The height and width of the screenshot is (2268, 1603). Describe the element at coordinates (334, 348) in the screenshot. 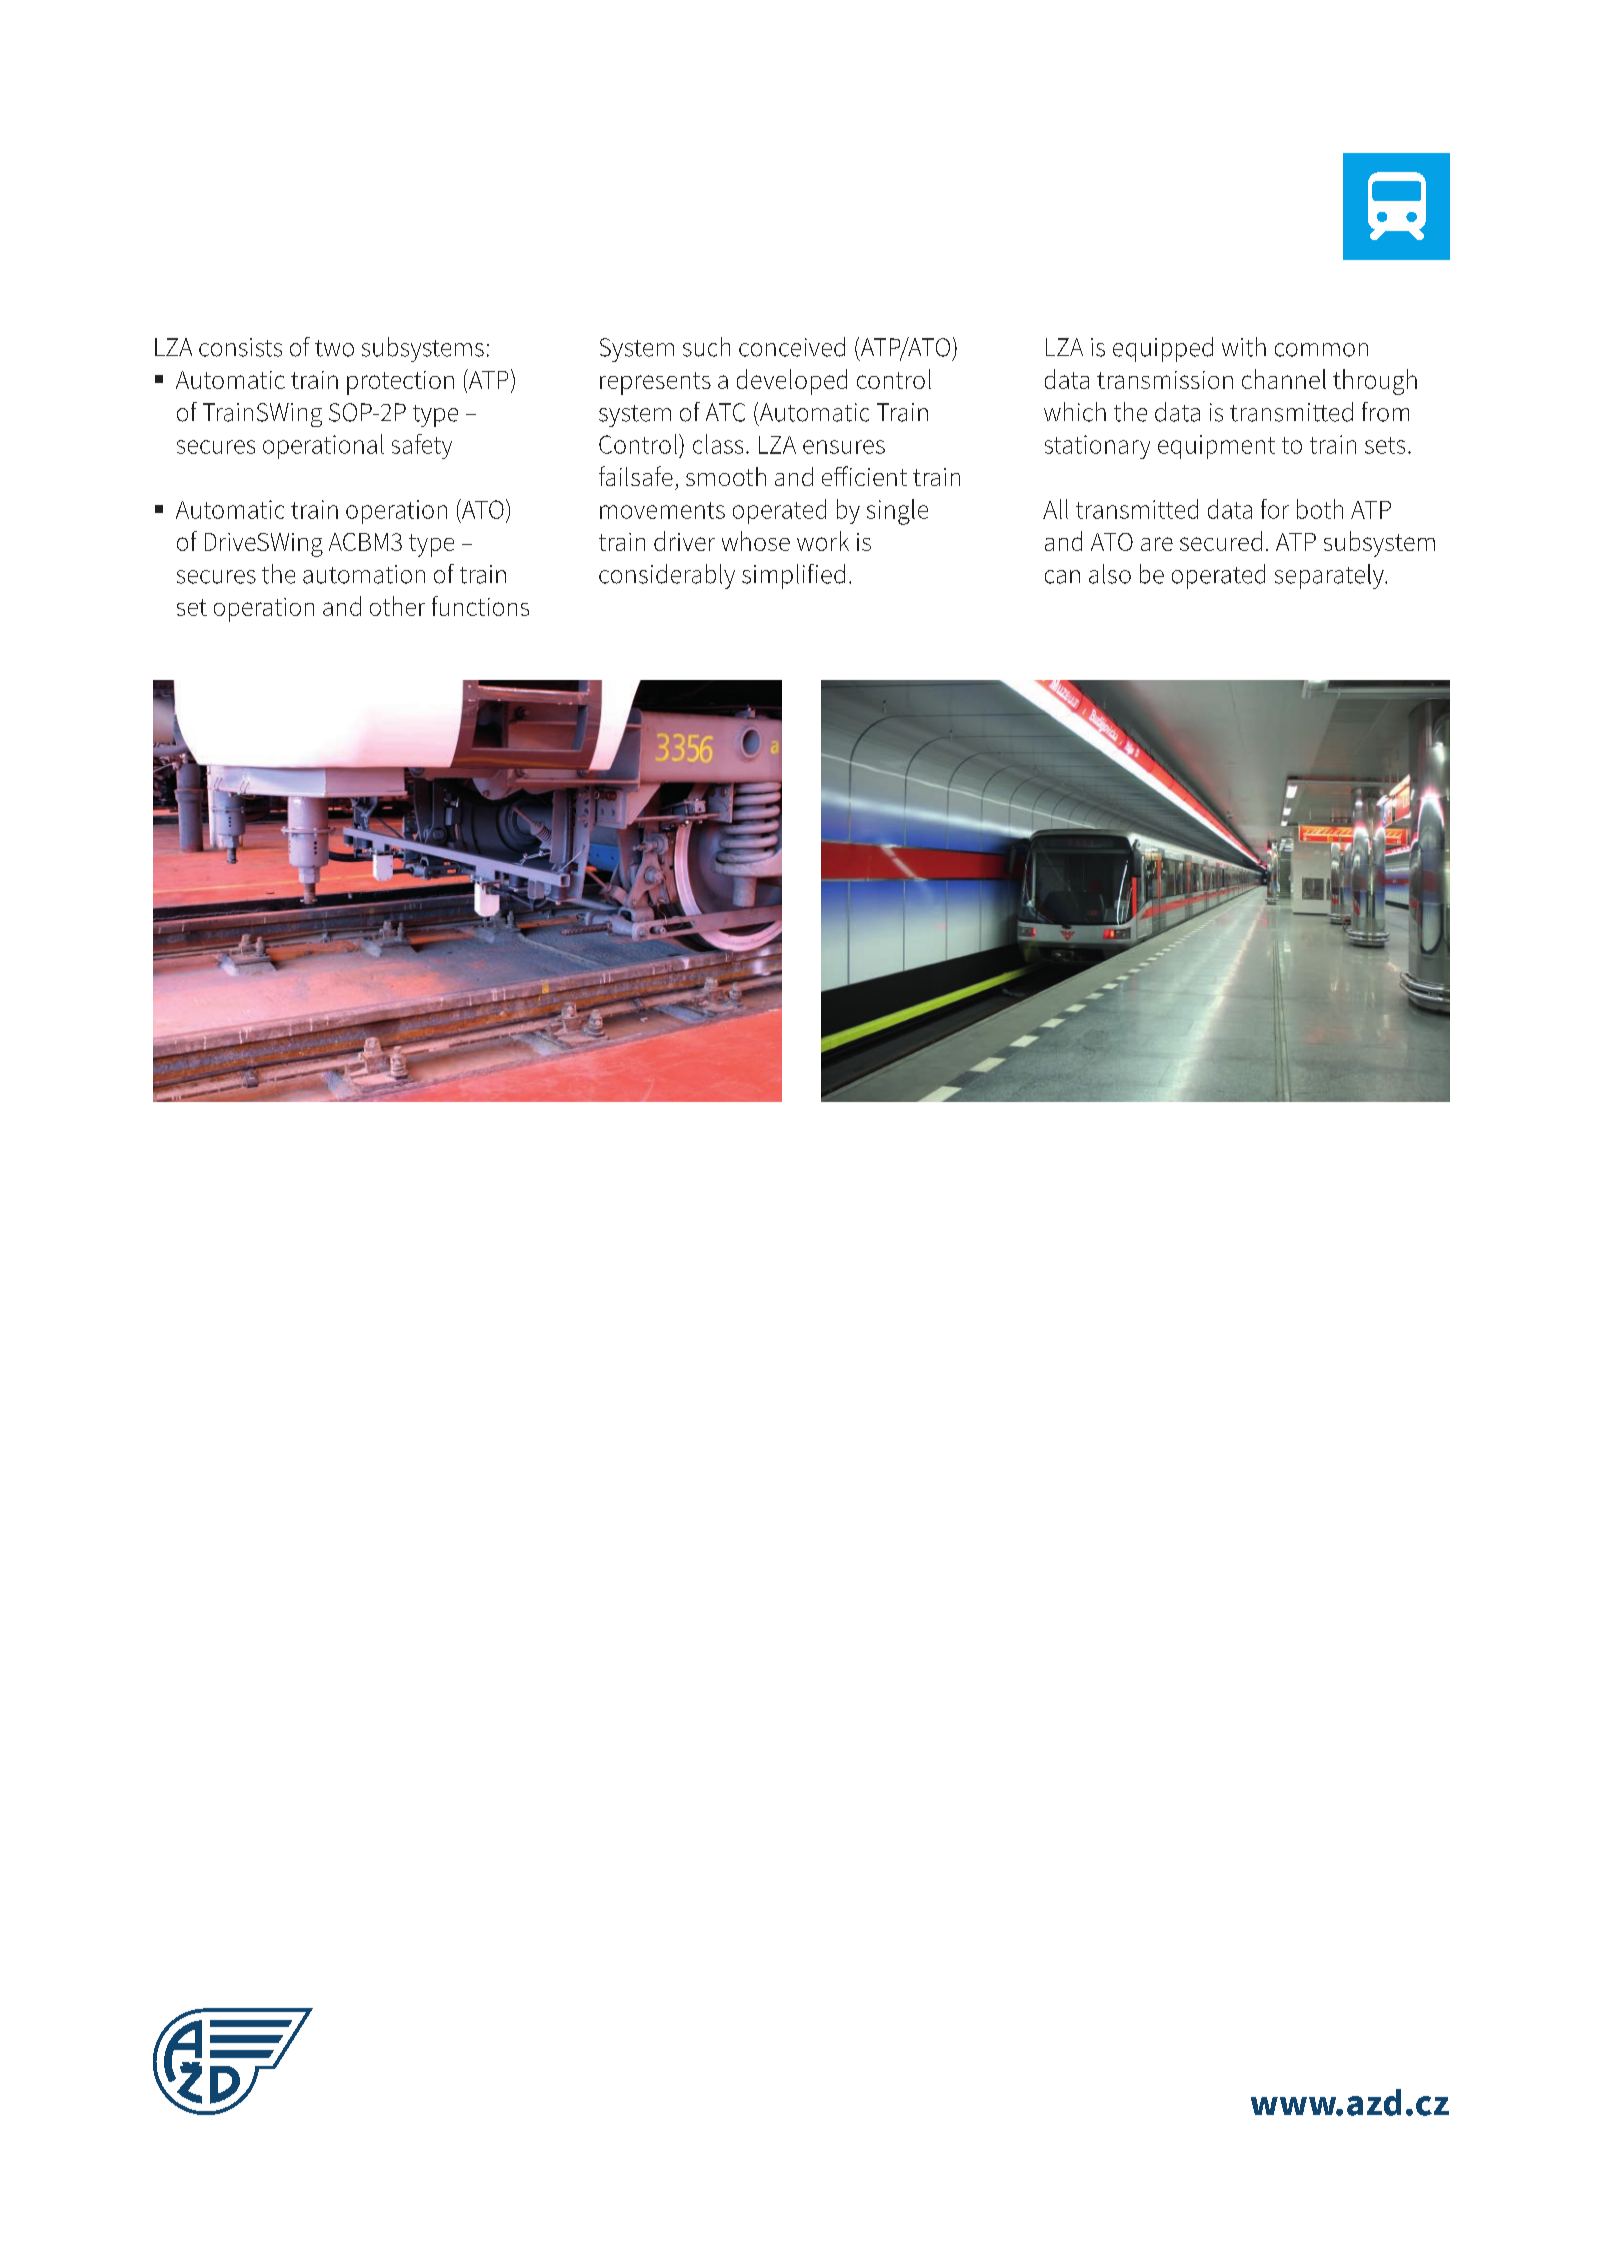

I see `two` at that location.
